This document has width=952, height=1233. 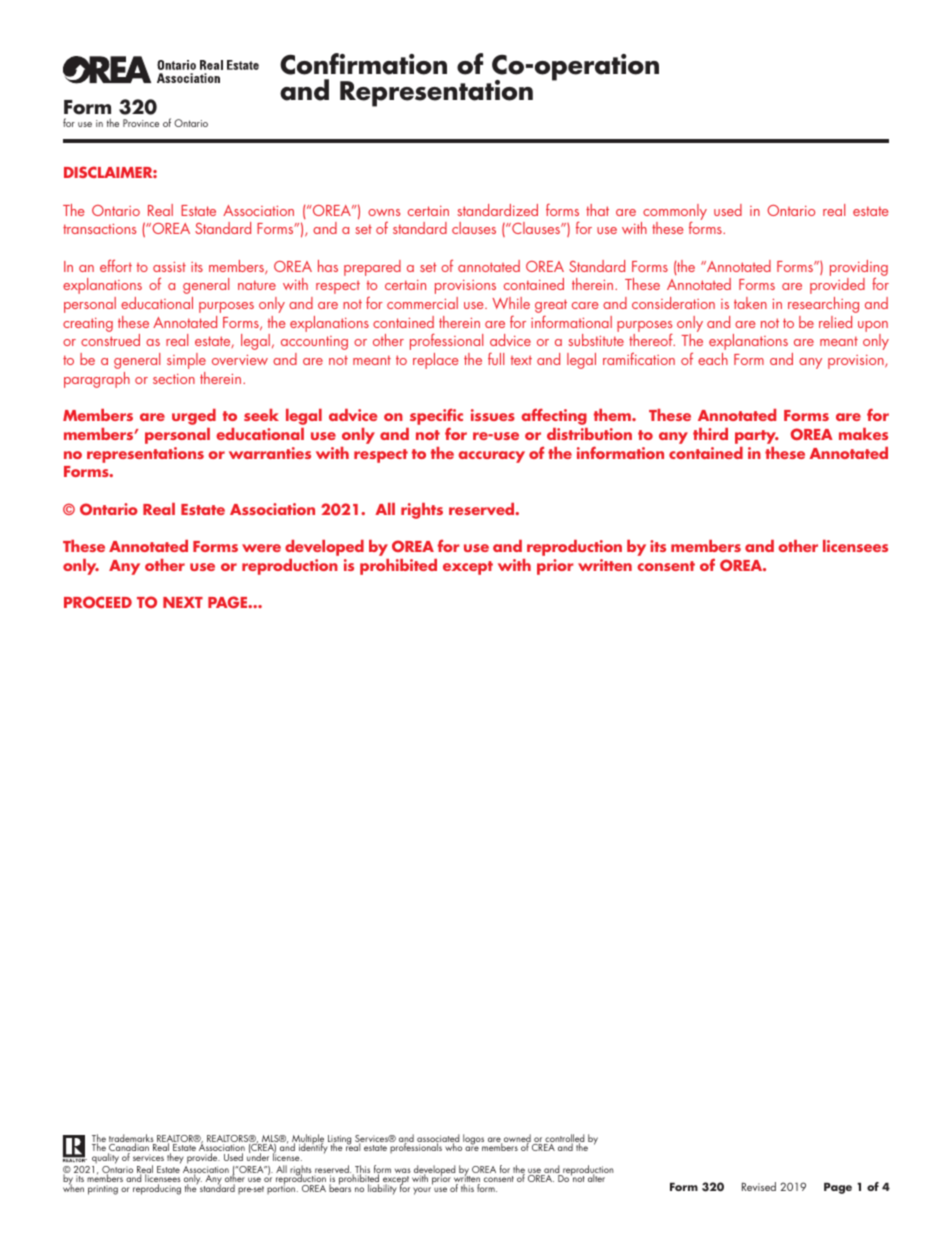 I want to click on that, so click(x=597, y=210).
